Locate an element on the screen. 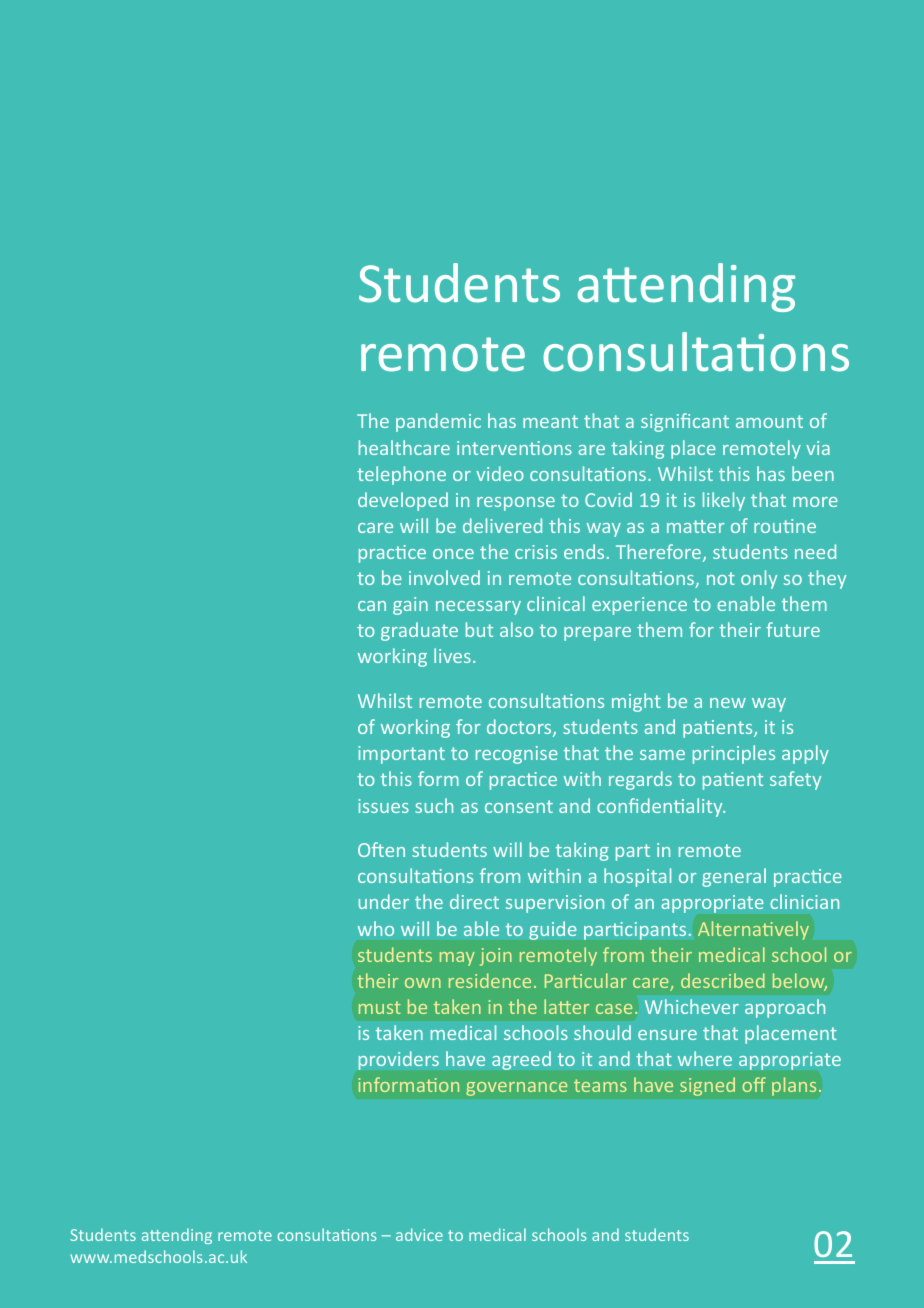 This screenshot has height=1308, width=924. might is located at coordinates (636, 702).
